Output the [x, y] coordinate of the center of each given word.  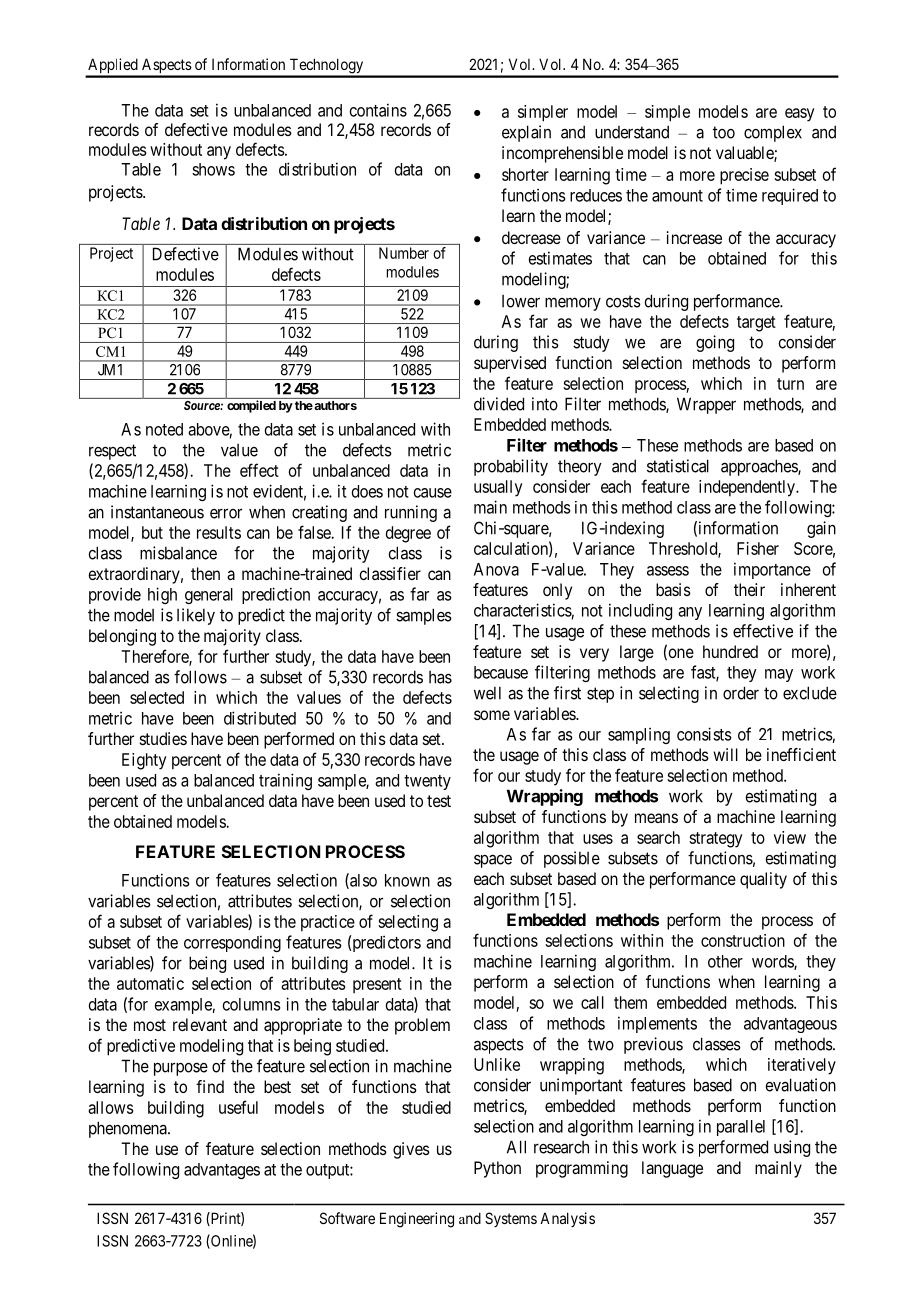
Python [497, 1169]
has [440, 677]
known [407, 880]
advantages [222, 1171]
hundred [730, 651]
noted [164, 429]
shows [213, 169]
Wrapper [706, 405]
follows [200, 677]
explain [526, 133]
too [724, 132]
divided [499, 404]
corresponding [232, 943]
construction [743, 940]
